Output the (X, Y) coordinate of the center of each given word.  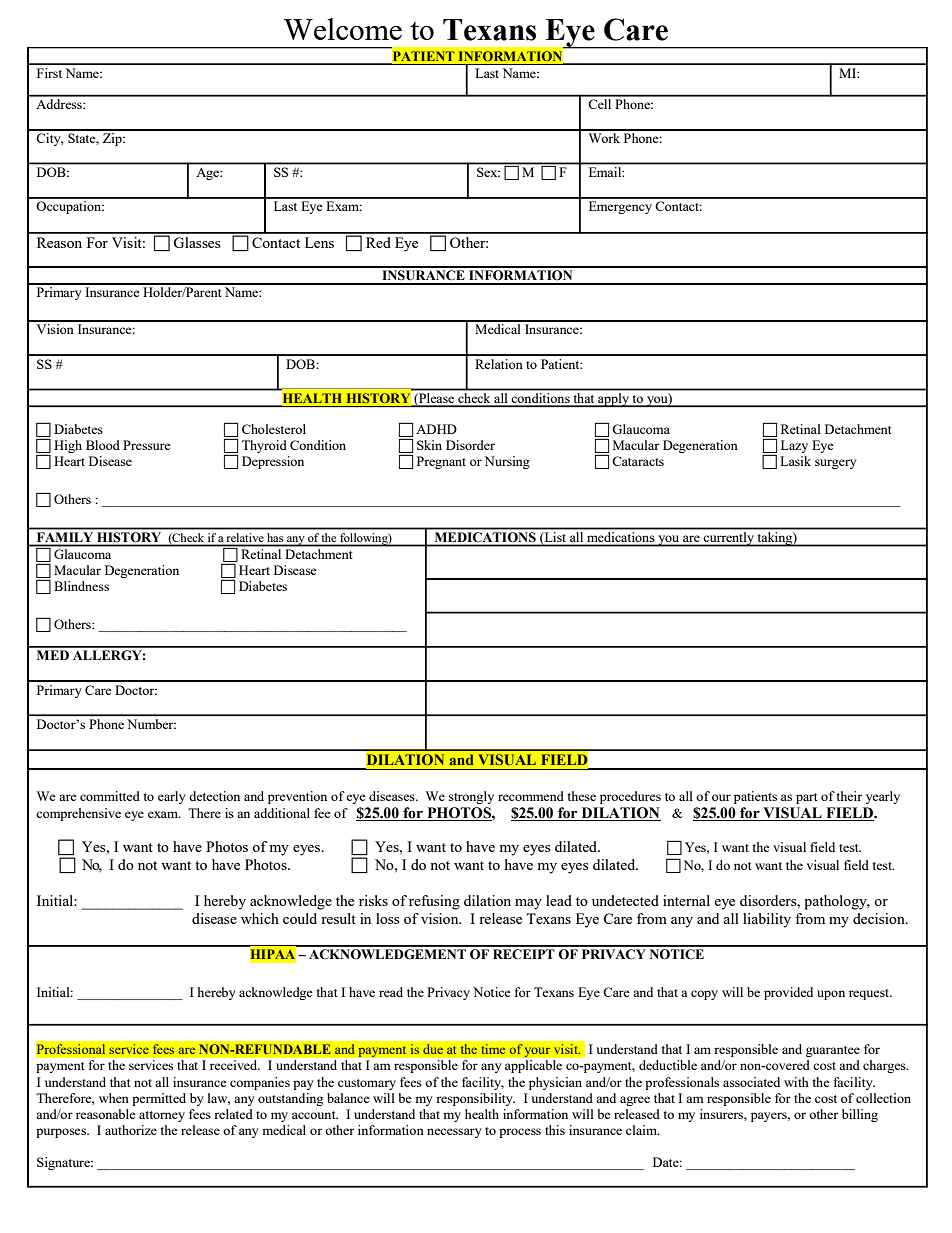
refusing (434, 902)
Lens (319, 242)
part (806, 798)
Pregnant (441, 462)
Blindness (81, 586)
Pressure (147, 445)
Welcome (342, 29)
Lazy (794, 446)
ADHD (436, 429)
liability (767, 920)
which (260, 918)
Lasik (795, 461)
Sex (488, 172)
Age (209, 174)
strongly (471, 797)
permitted (159, 1099)
